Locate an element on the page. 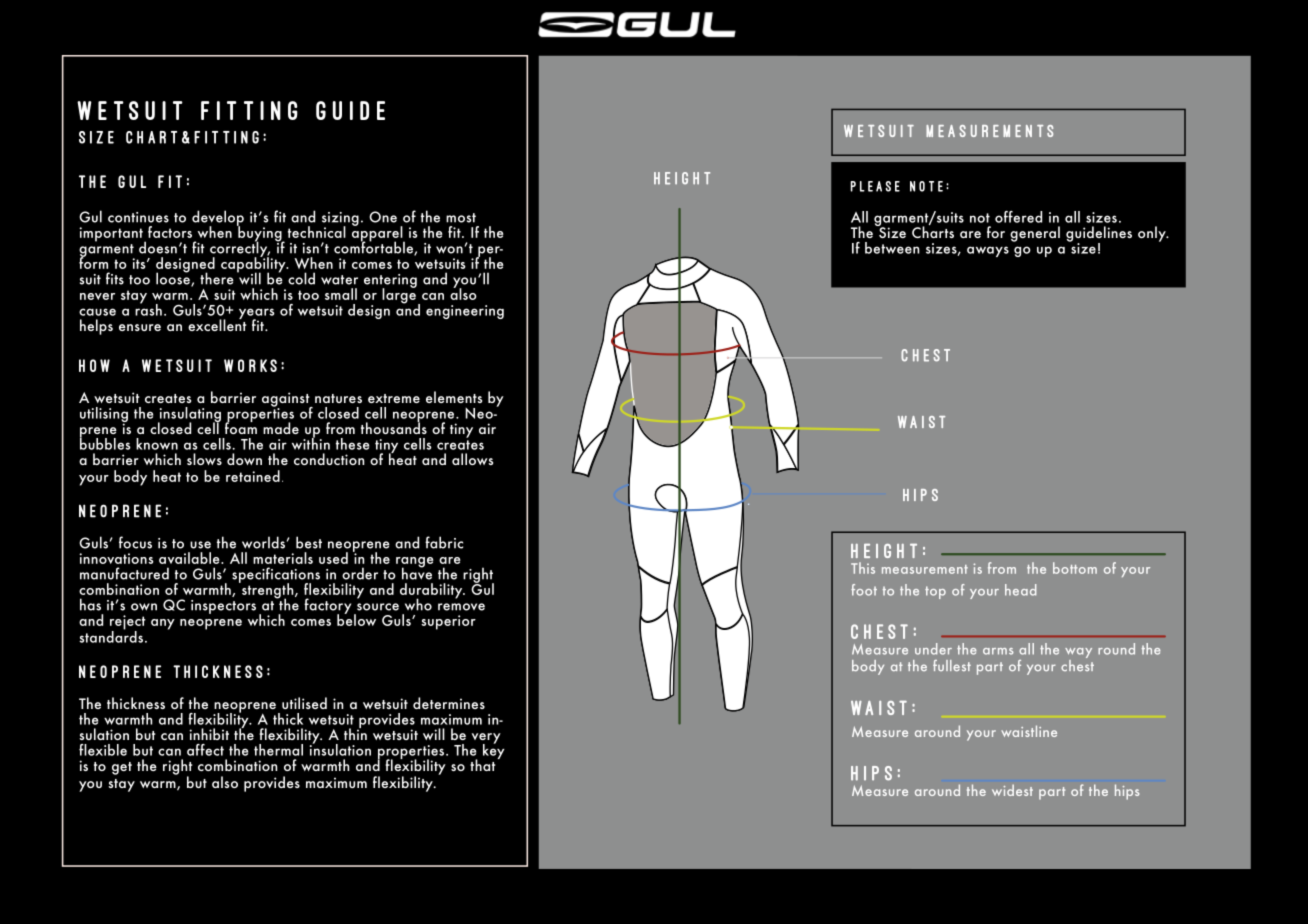 The image size is (1308, 924). elements is located at coordinates (454, 397).
